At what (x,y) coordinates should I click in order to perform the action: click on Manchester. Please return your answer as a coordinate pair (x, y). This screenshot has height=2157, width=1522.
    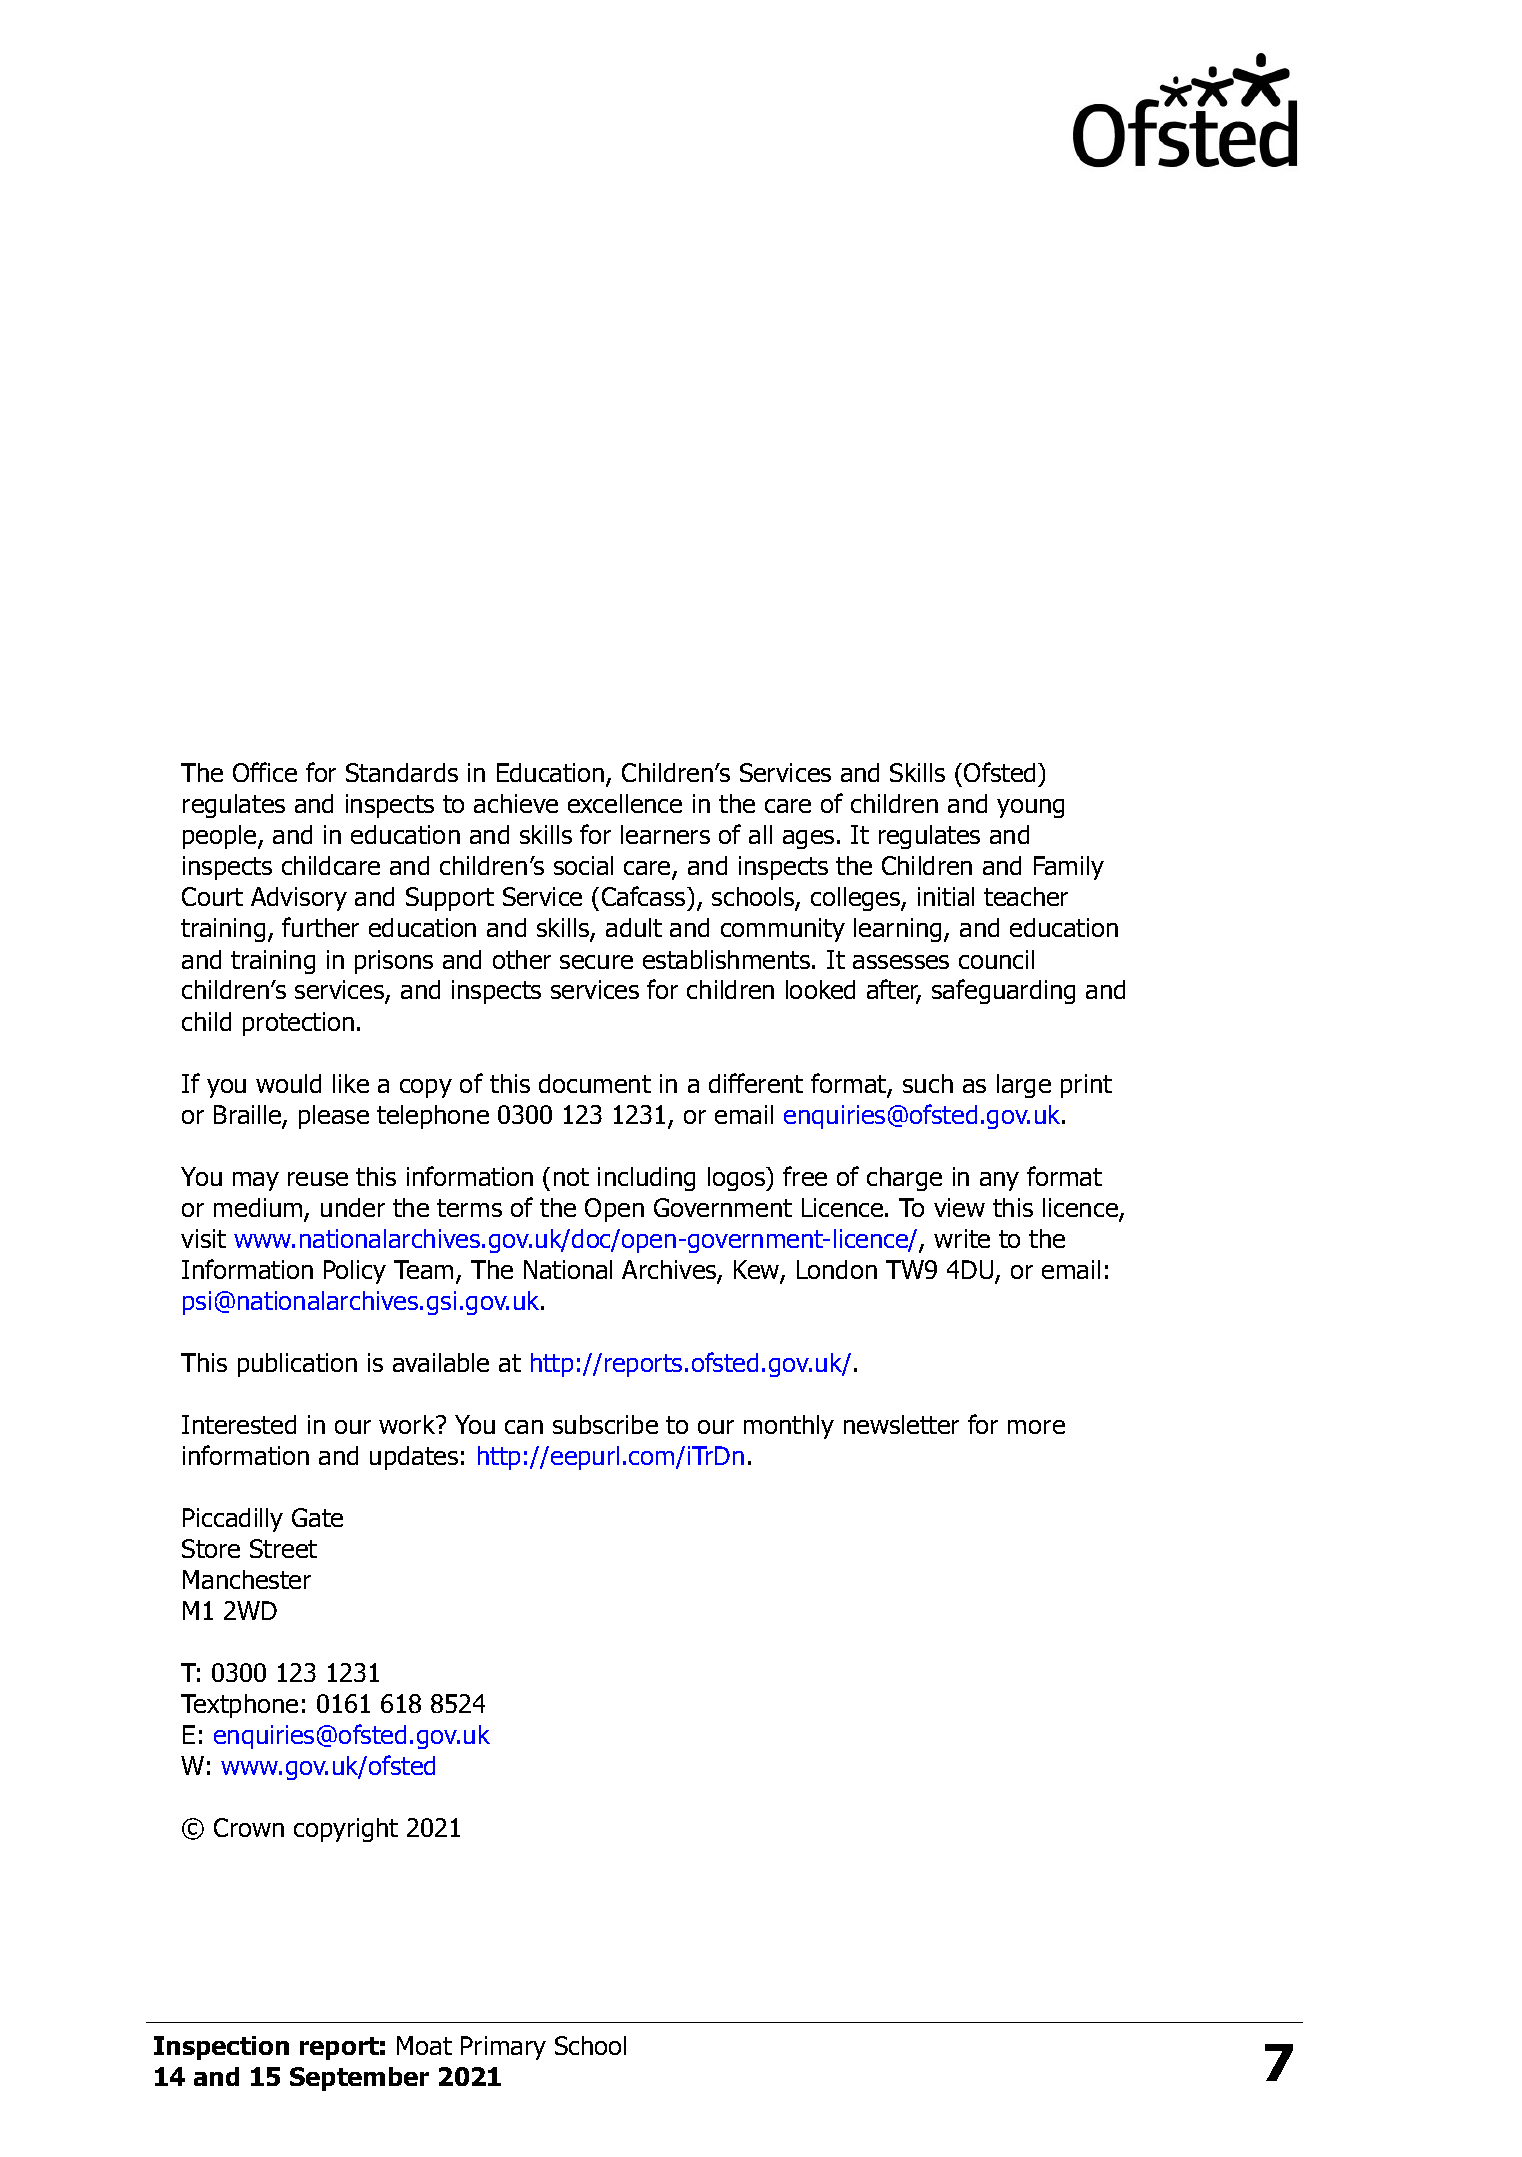
    Looking at the image, I should click on (247, 1579).
